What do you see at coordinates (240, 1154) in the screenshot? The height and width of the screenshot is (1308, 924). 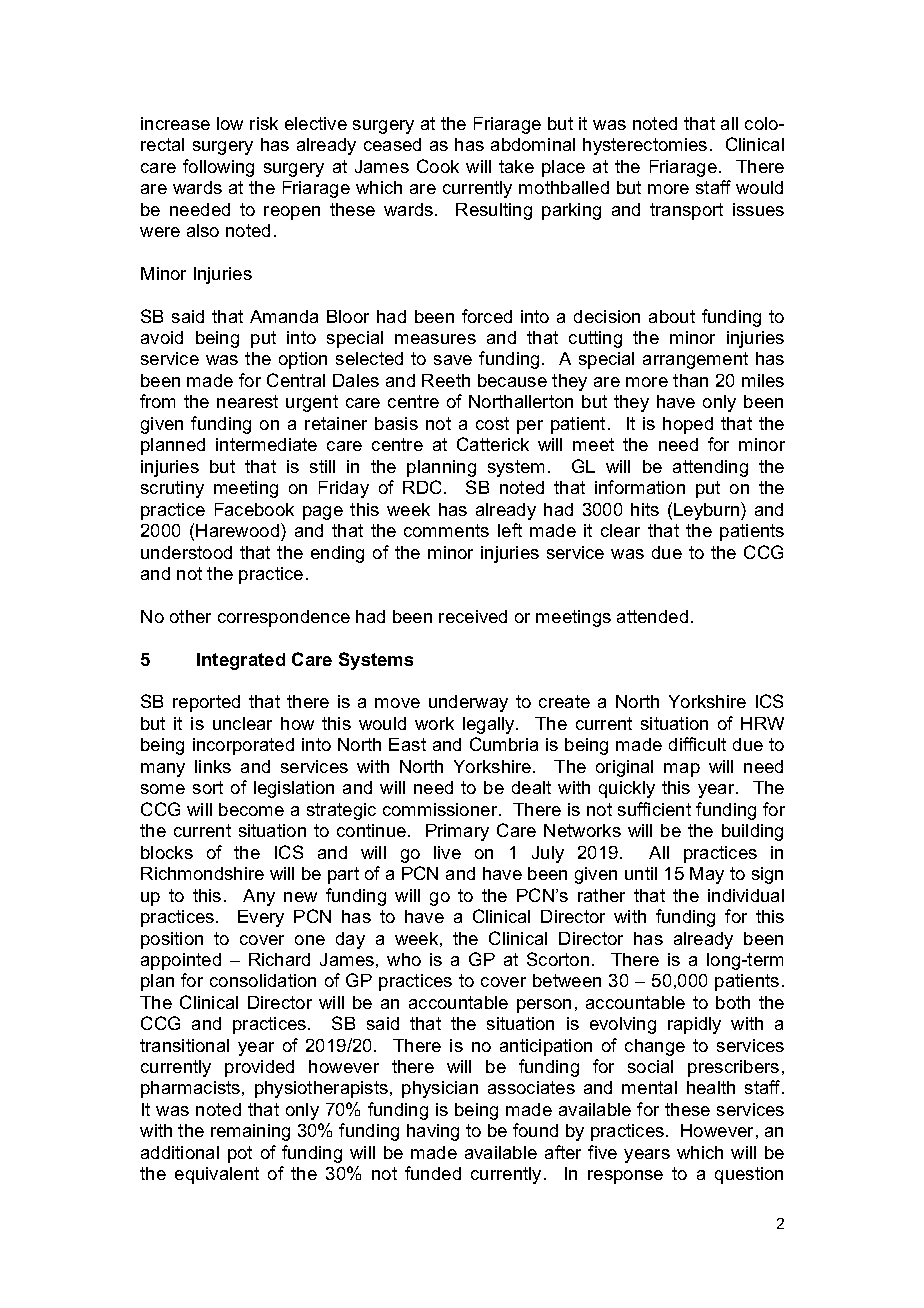 I see `pot` at bounding box center [240, 1154].
